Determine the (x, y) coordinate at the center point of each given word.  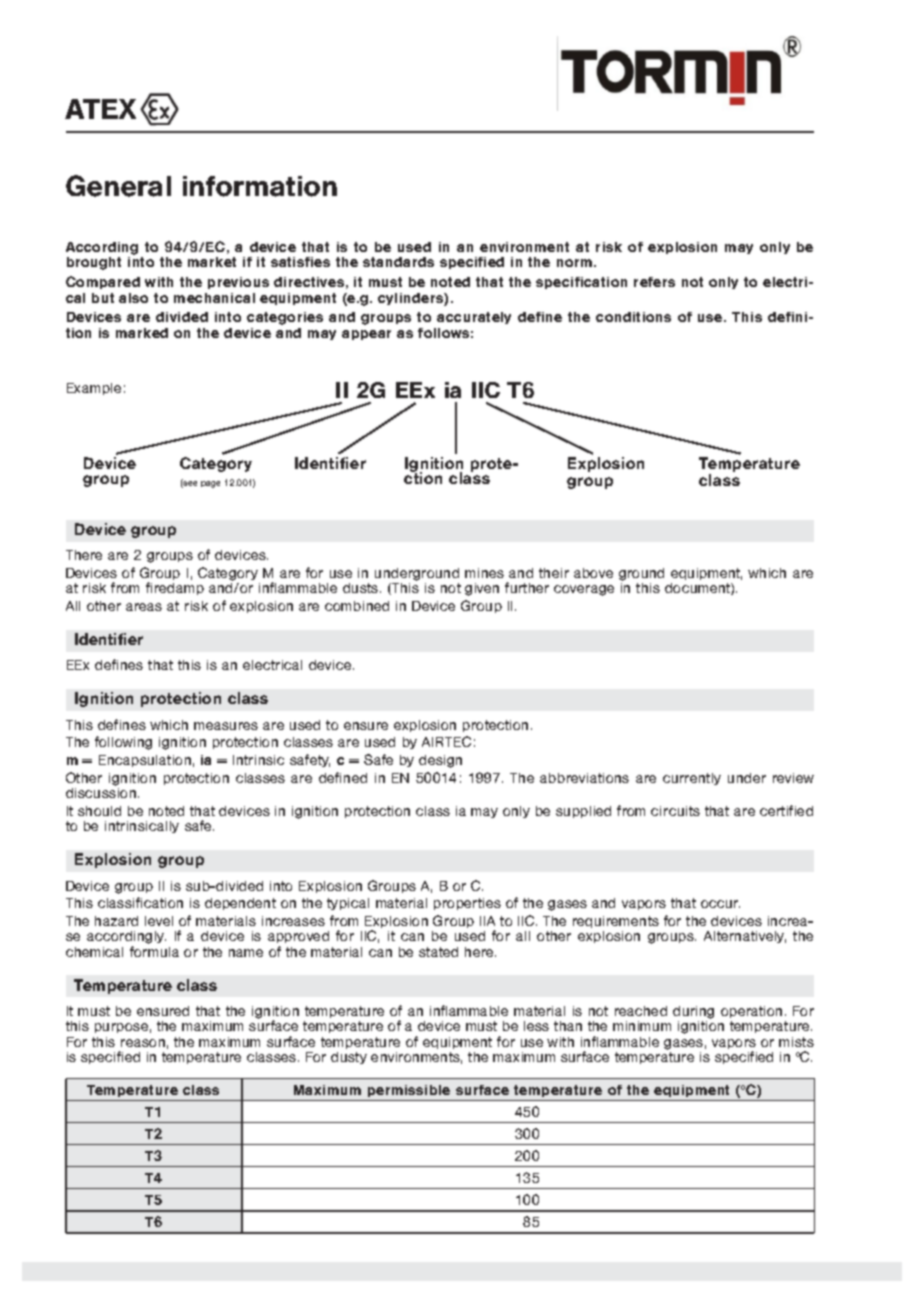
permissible (409, 1093)
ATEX (100, 109)
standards (398, 262)
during (693, 1014)
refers (654, 282)
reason (143, 1043)
